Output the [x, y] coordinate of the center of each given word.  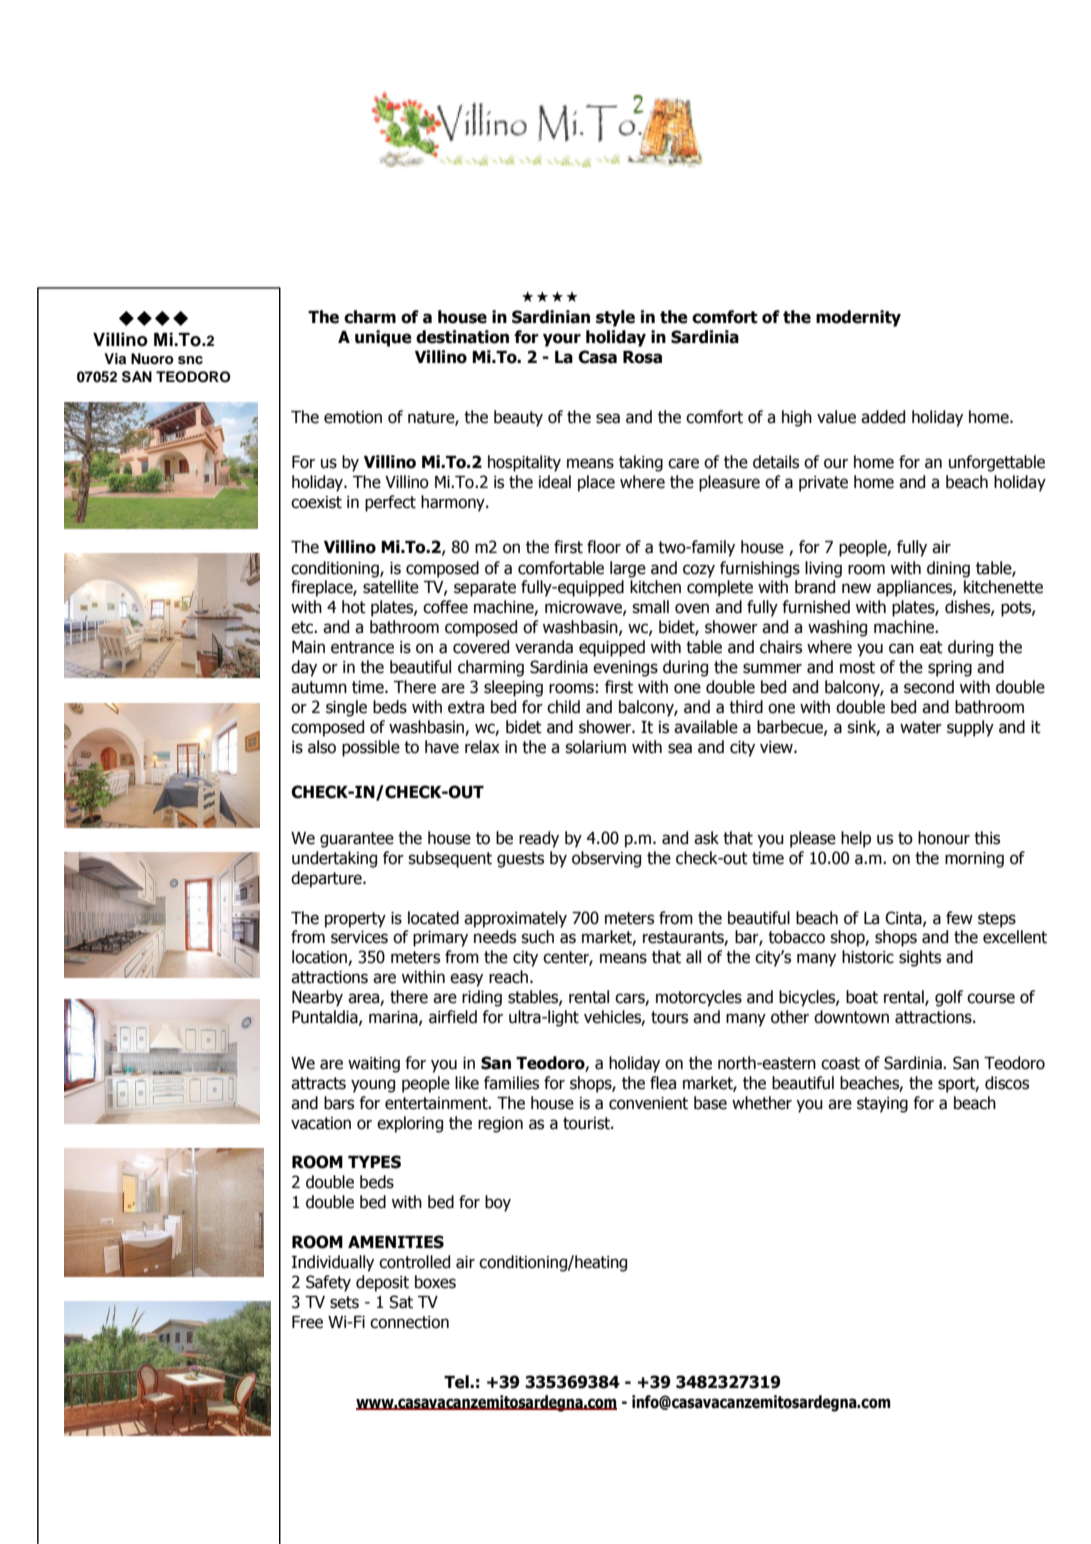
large [628, 569]
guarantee [357, 840]
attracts [318, 1083]
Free [307, 1322]
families [511, 1083]
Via [115, 358]
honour [944, 838]
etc [303, 627]
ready [539, 839]
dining [948, 569]
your [562, 340]
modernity [858, 318]
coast [840, 1063]
